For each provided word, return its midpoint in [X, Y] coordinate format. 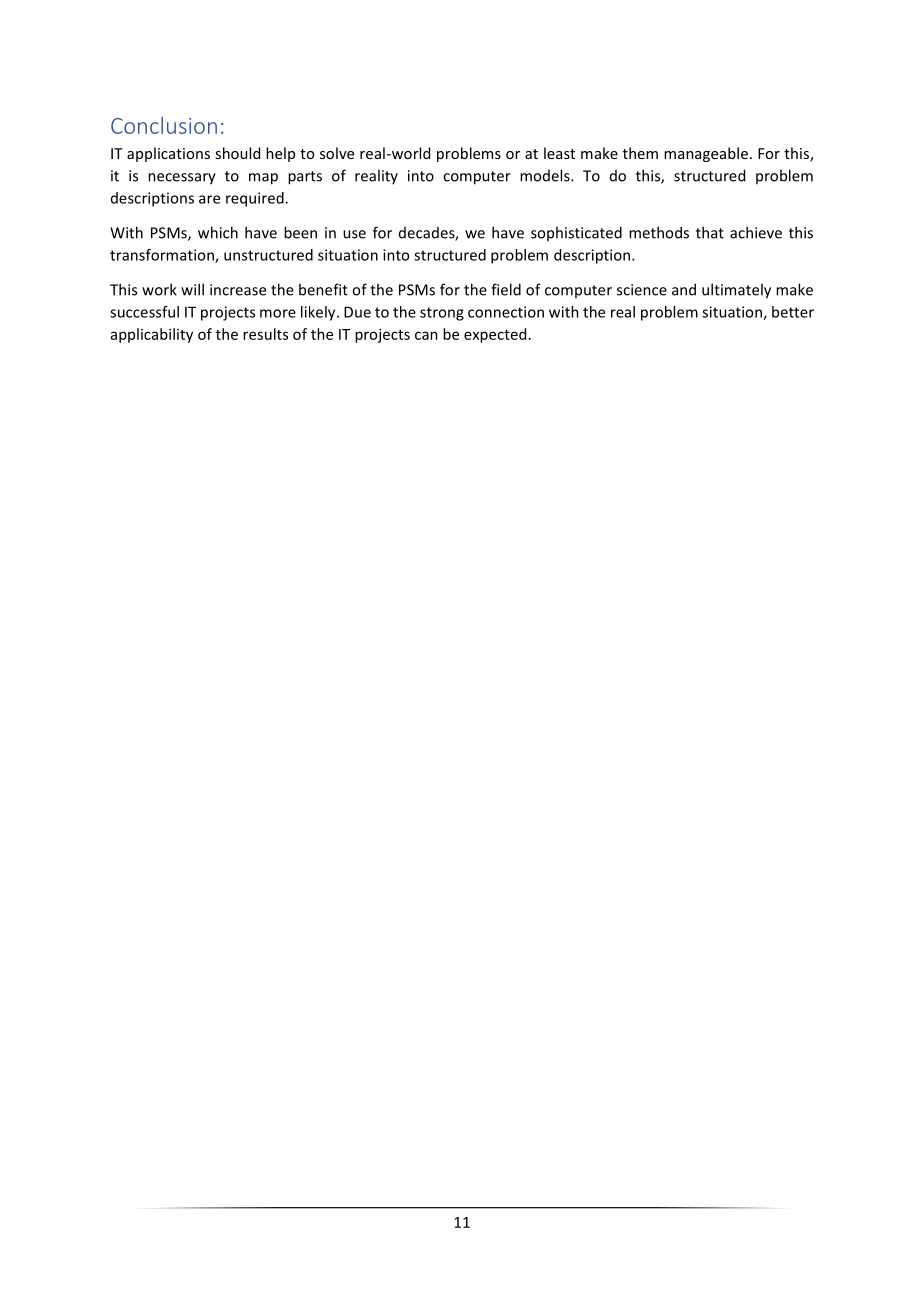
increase [238, 290]
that [710, 232]
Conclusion [164, 125]
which [218, 232]
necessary [182, 179]
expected [495, 335]
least [559, 153]
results [265, 334]
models [546, 175]
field [506, 289]
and [684, 289]
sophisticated [576, 233]
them [640, 153]
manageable [706, 154]
